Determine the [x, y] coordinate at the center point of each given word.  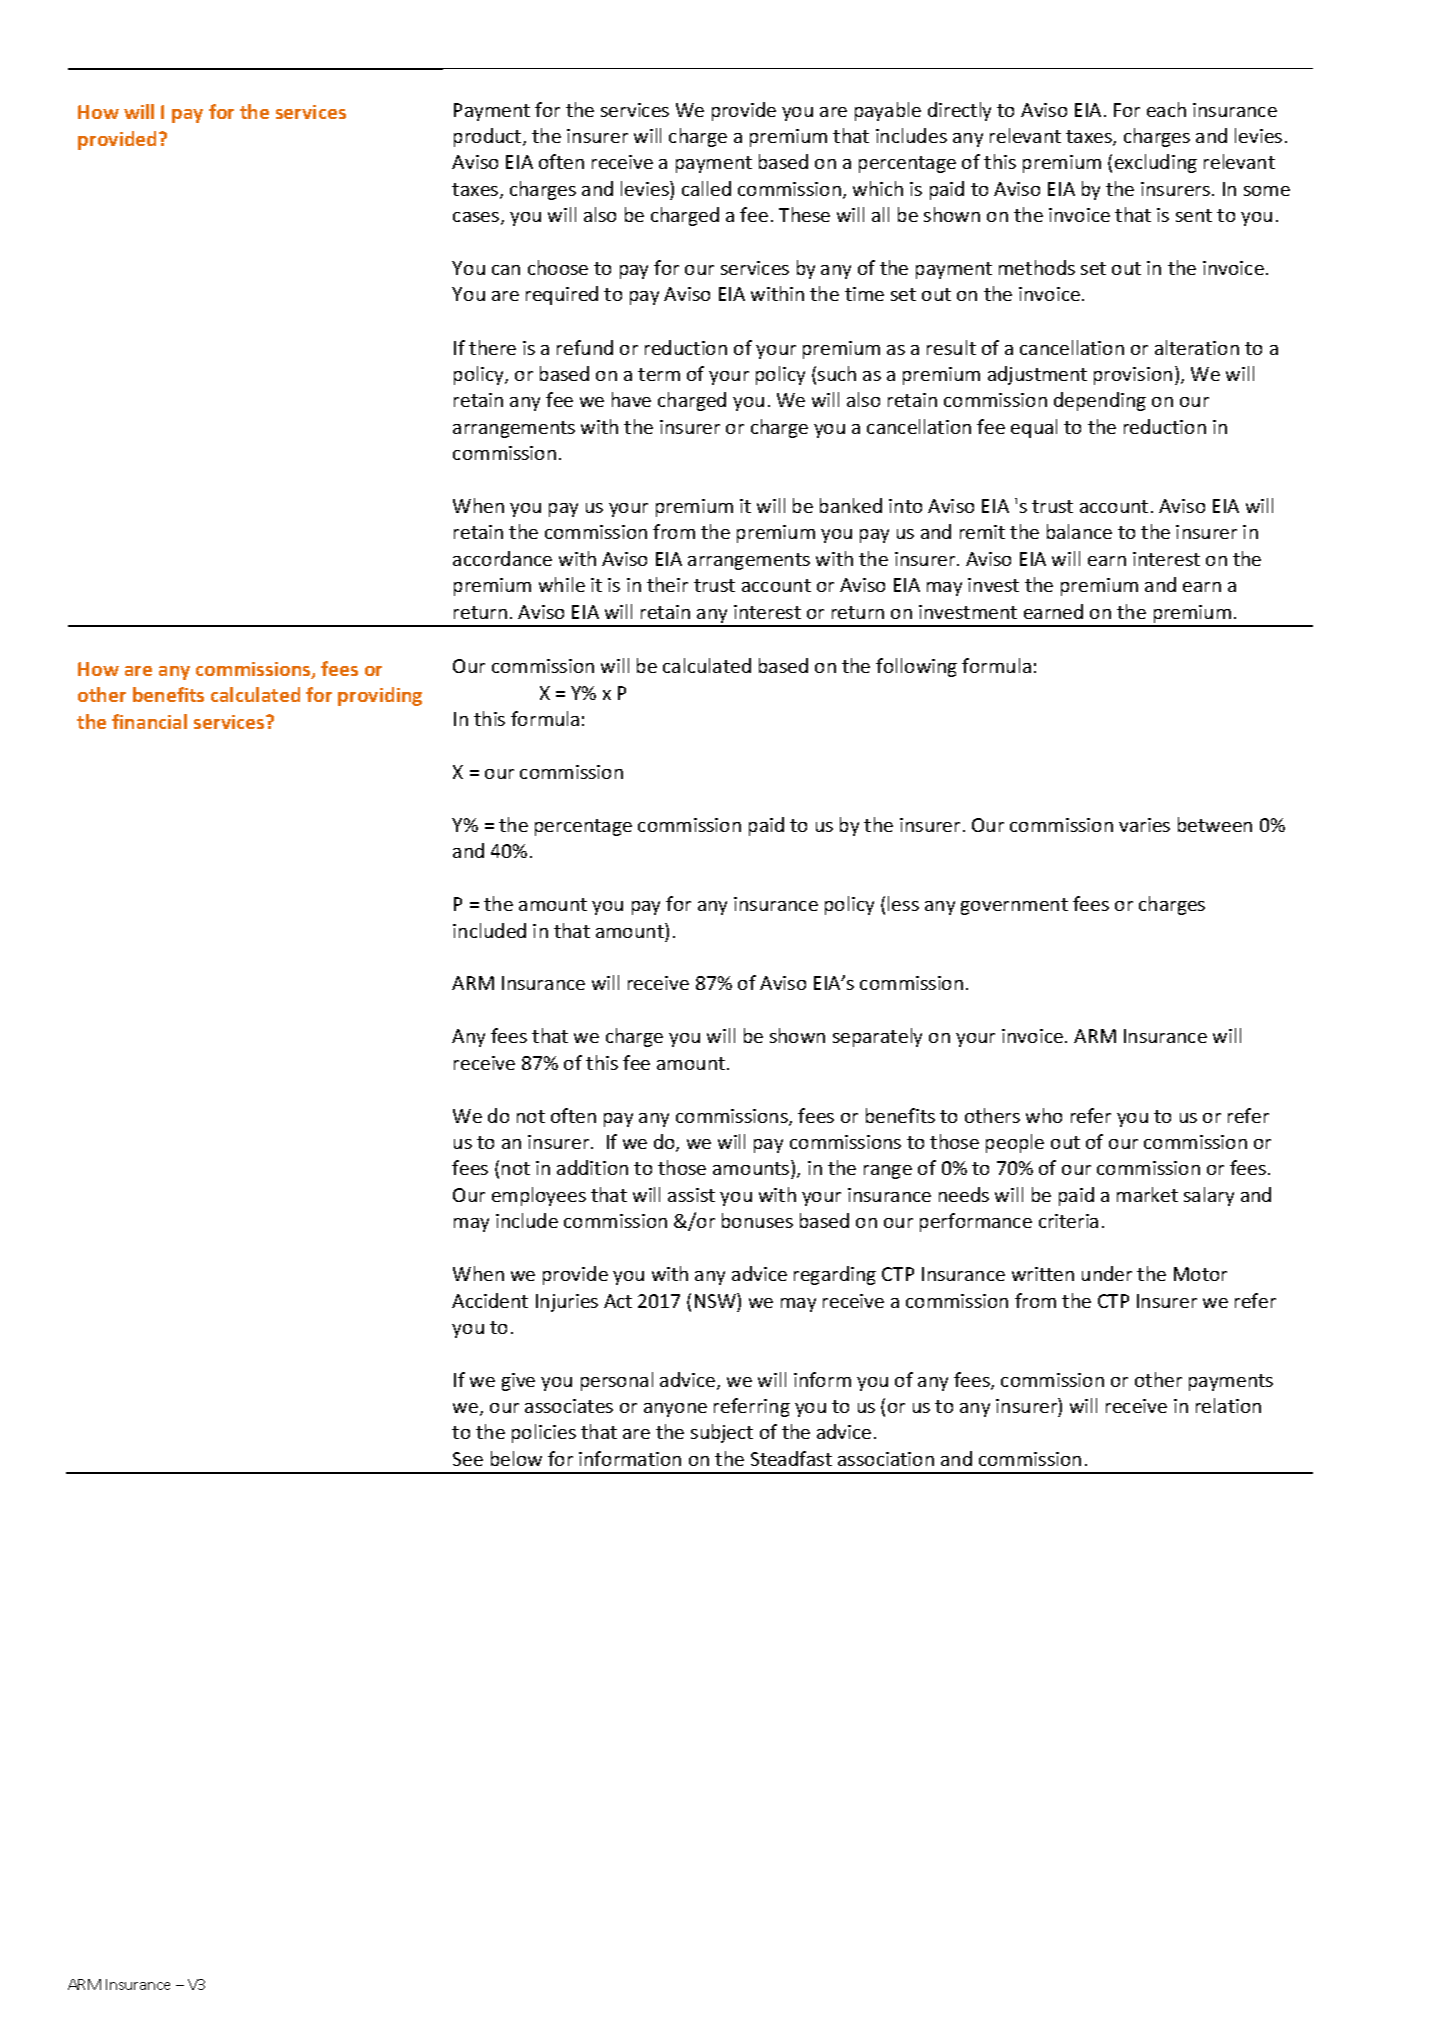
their [667, 584]
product [489, 137]
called [706, 188]
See [468, 1459]
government [1014, 906]
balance [1079, 531]
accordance [502, 558]
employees [539, 1196]
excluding [1156, 163]
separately [877, 1037]
